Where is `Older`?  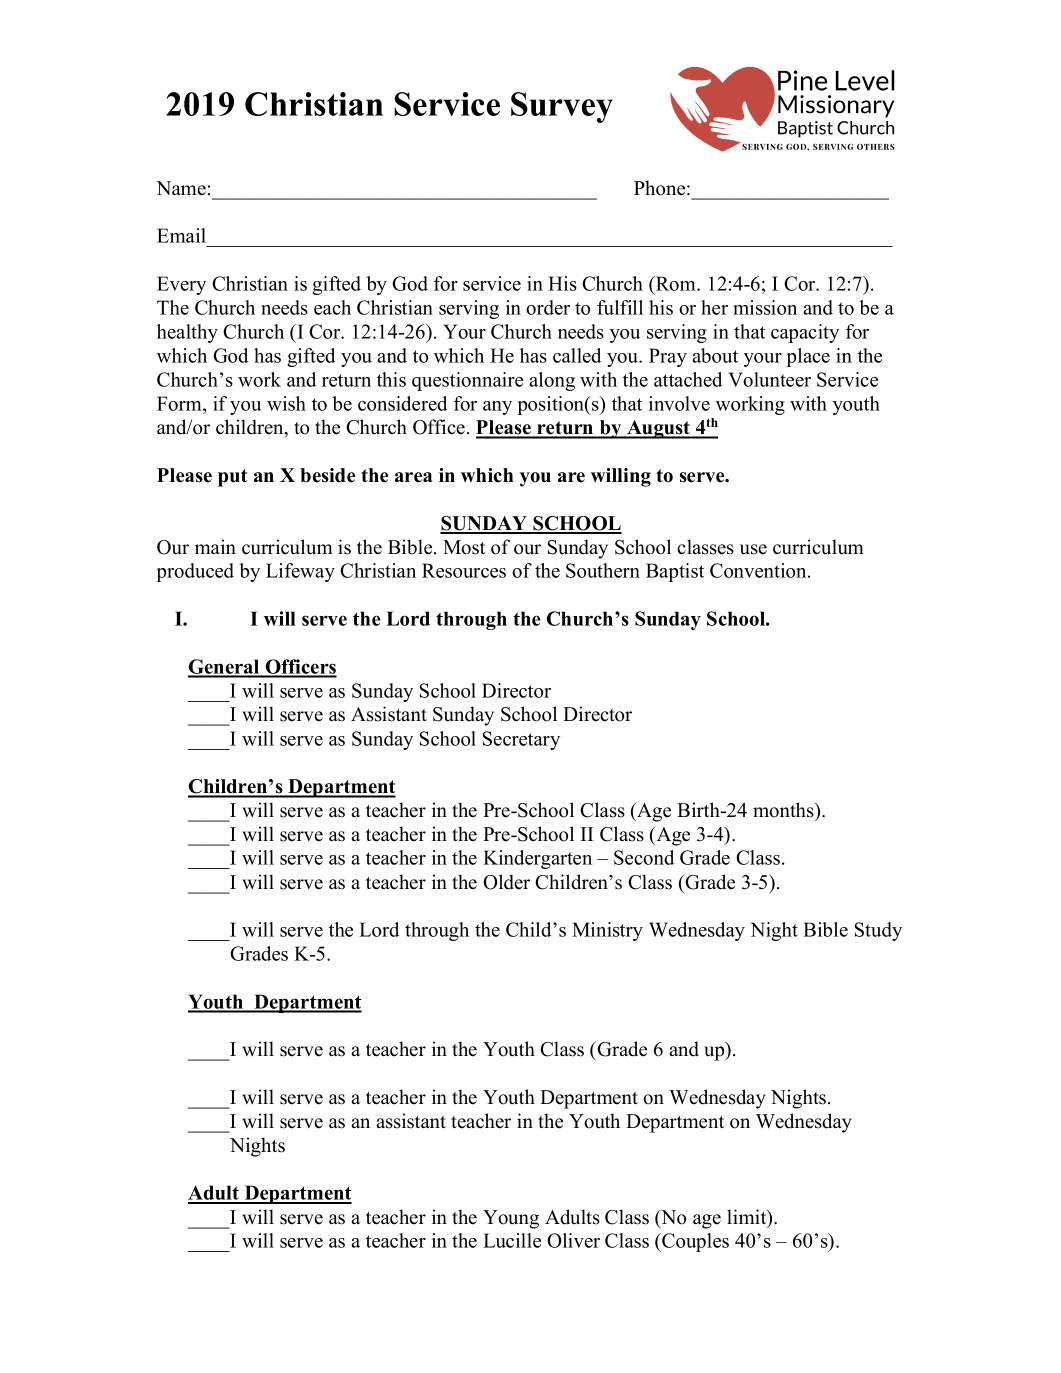
Older is located at coordinates (506, 882).
